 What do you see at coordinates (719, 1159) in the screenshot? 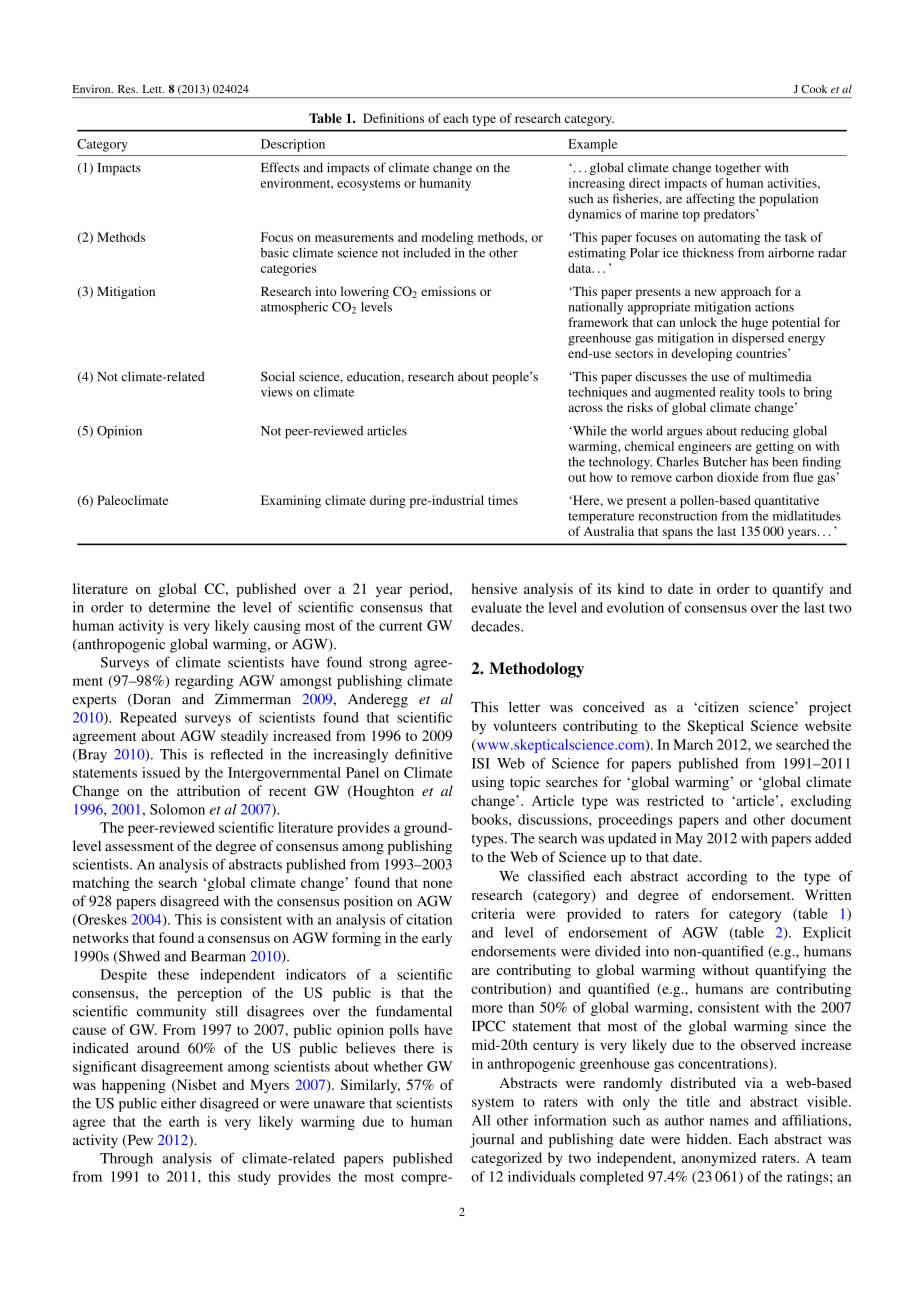
I see `anonymized` at bounding box center [719, 1159].
